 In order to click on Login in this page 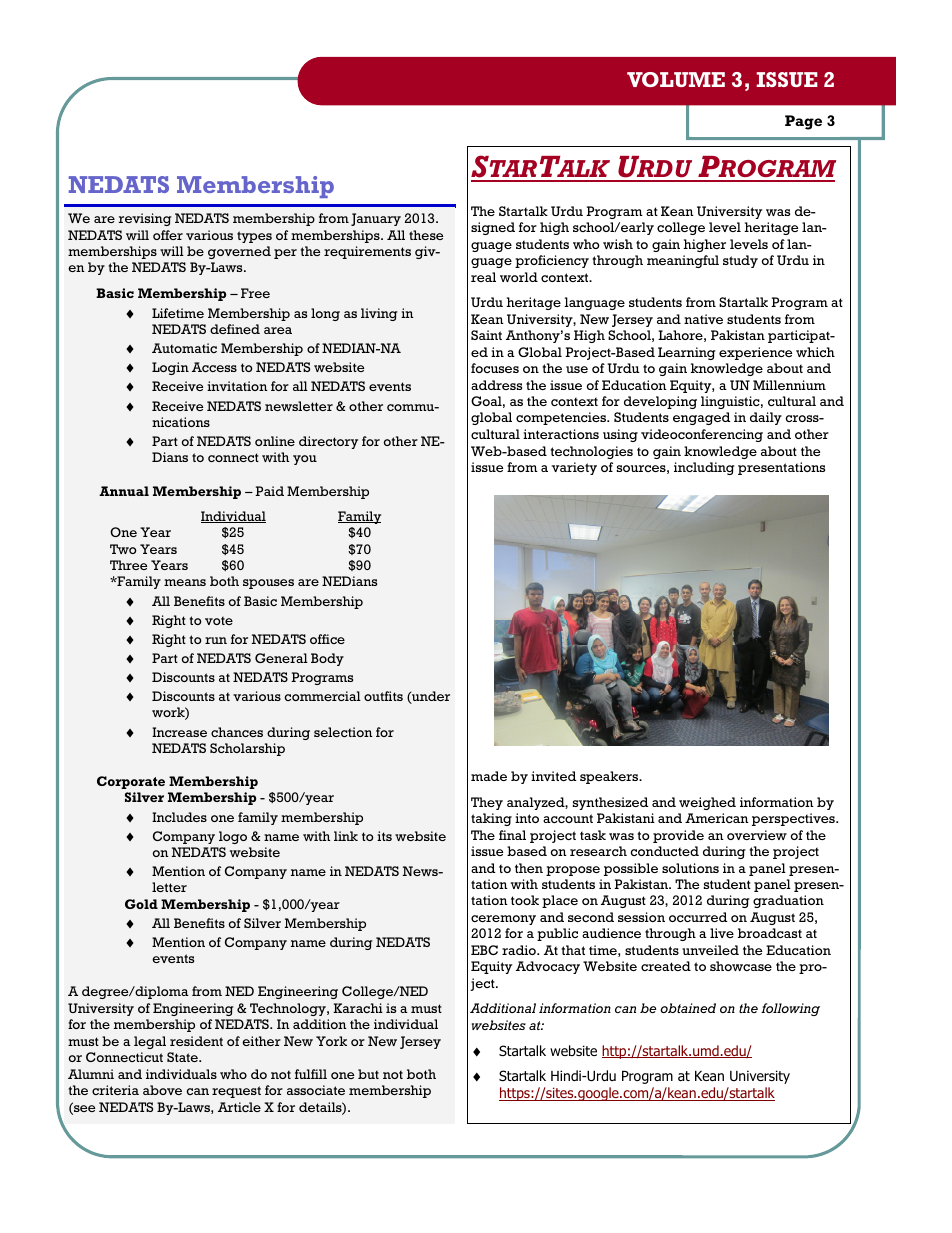, I will do `click(170, 368)`.
